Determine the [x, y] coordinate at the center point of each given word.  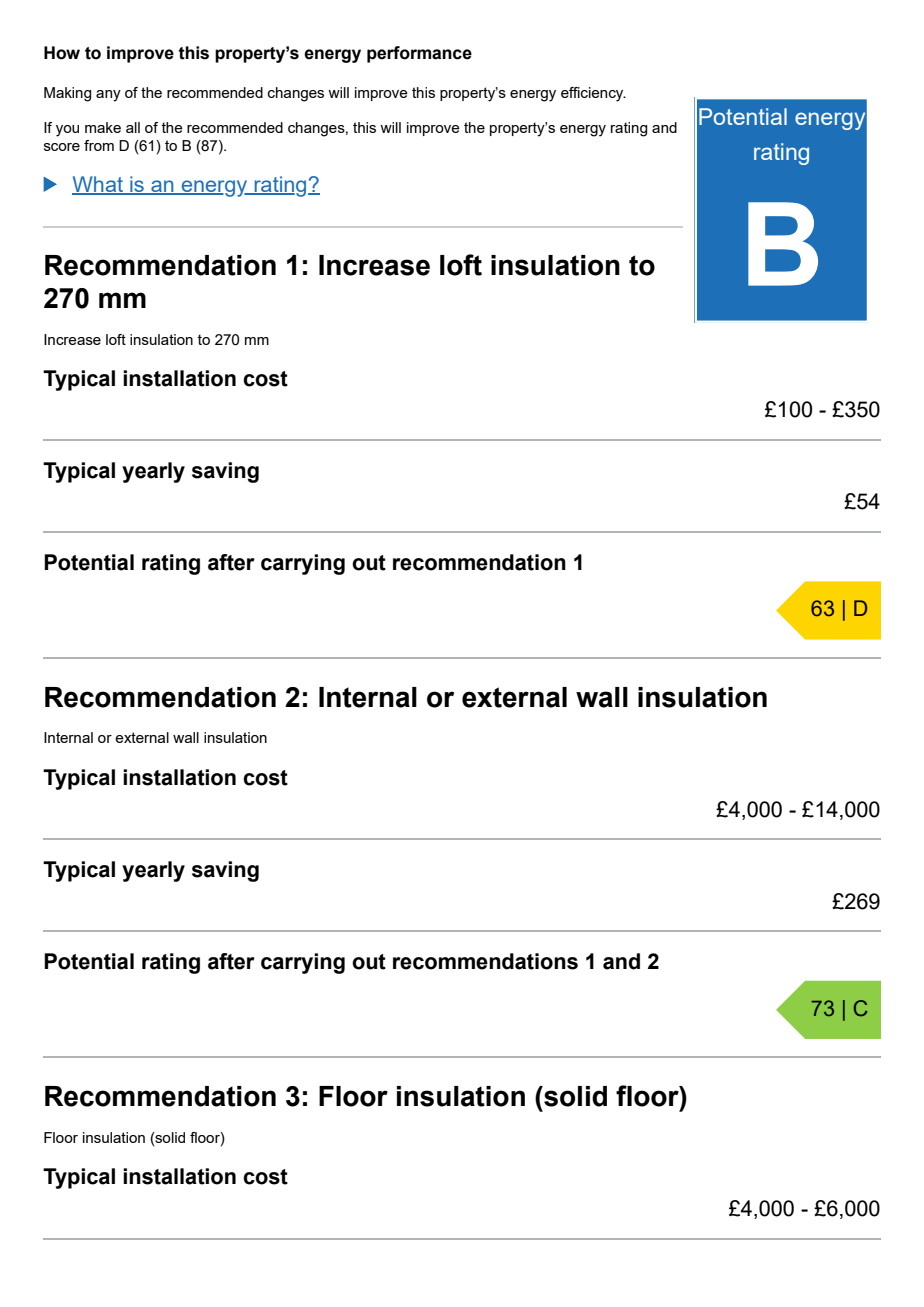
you [67, 131]
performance [419, 54]
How [62, 53]
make [103, 127]
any [108, 96]
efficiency [593, 94]
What [98, 185]
